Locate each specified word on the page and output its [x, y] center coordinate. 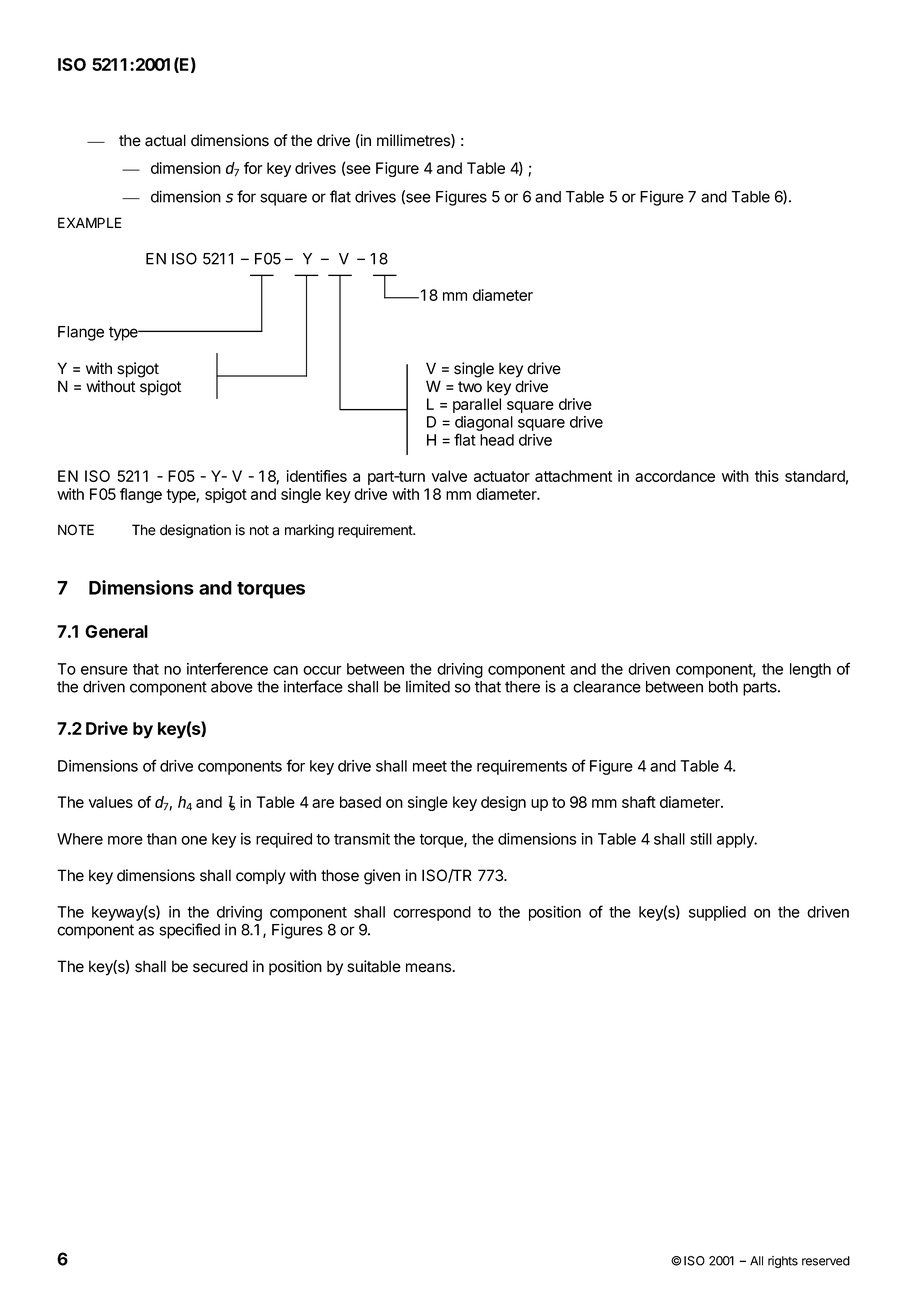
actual [165, 140]
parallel [477, 405]
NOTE [76, 530]
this [767, 476]
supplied [717, 913]
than [162, 839]
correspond [432, 913]
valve [449, 476]
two [470, 387]
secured [220, 966]
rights [783, 1262]
